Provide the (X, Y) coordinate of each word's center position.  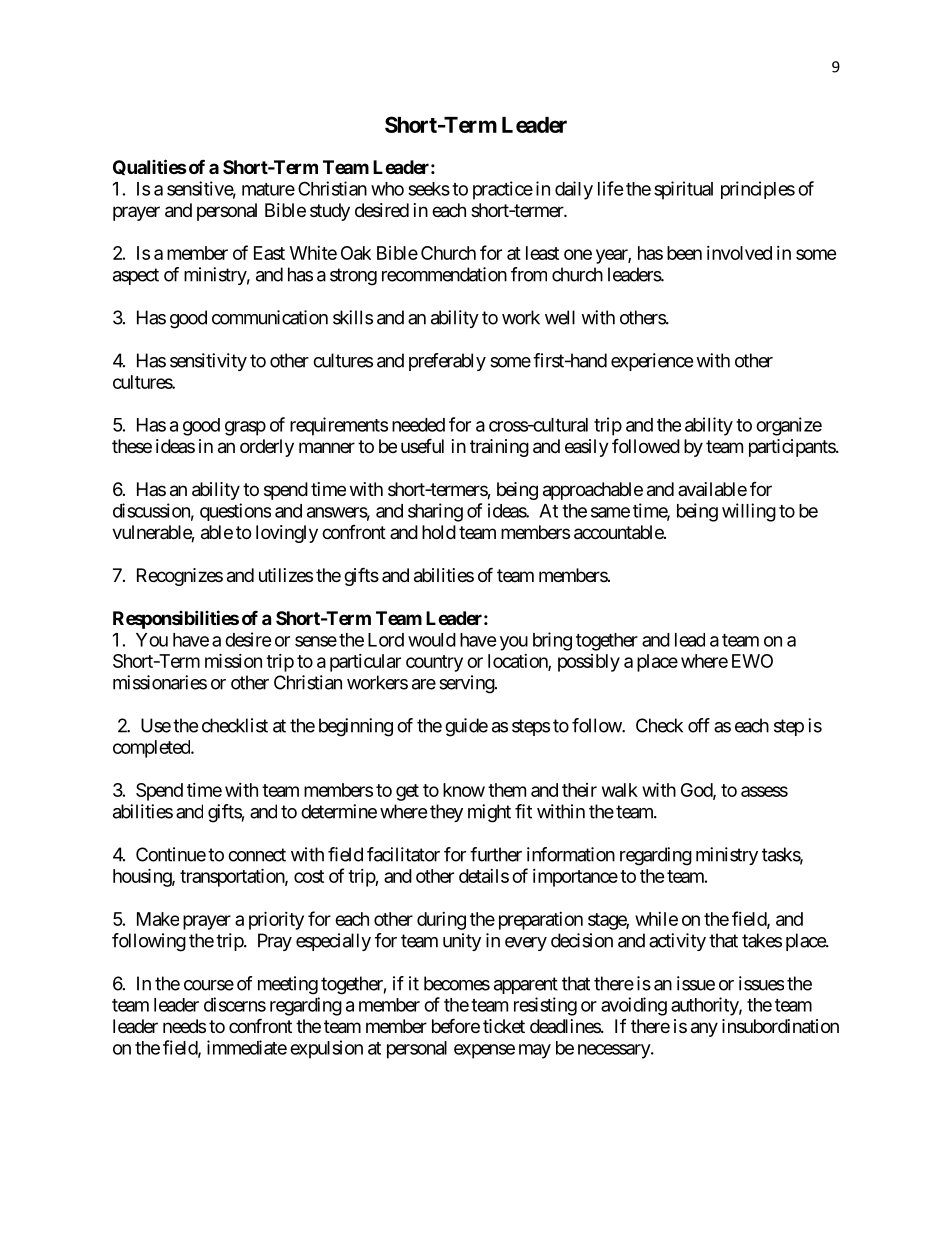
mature (268, 189)
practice (503, 190)
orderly (267, 448)
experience (652, 362)
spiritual (683, 190)
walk (620, 790)
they (446, 813)
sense (316, 641)
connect (257, 855)
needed (418, 425)
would (432, 640)
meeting (288, 985)
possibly (589, 663)
